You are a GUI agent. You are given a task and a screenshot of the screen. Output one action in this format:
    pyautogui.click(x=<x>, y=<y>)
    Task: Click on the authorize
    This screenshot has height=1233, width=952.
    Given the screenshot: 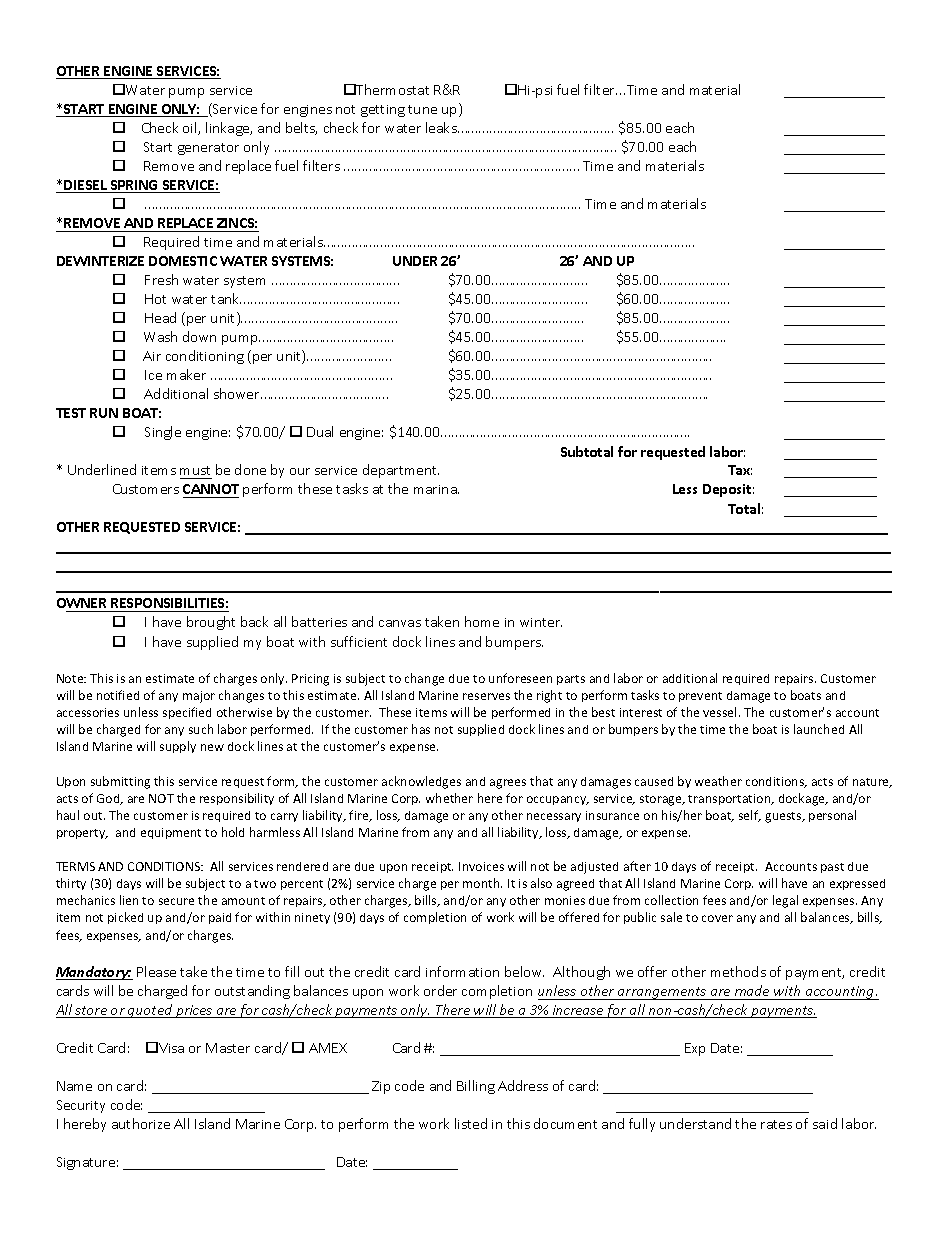 What is the action you would take?
    pyautogui.click(x=141, y=1123)
